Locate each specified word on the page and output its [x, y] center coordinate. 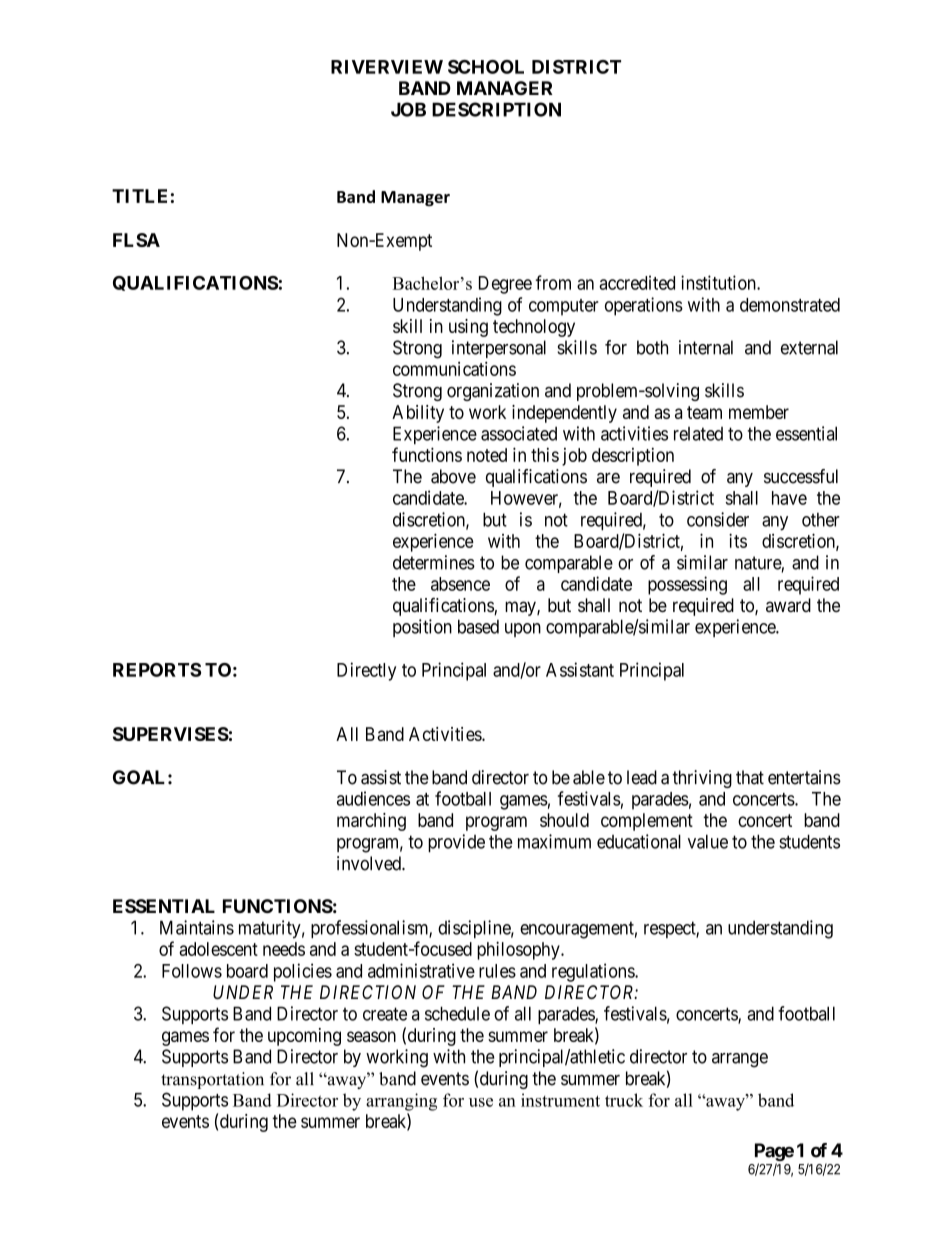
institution [719, 282]
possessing [687, 585]
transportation [212, 1080]
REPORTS [157, 670]
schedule [457, 1013]
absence [460, 584]
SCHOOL [486, 67]
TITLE [139, 196]
